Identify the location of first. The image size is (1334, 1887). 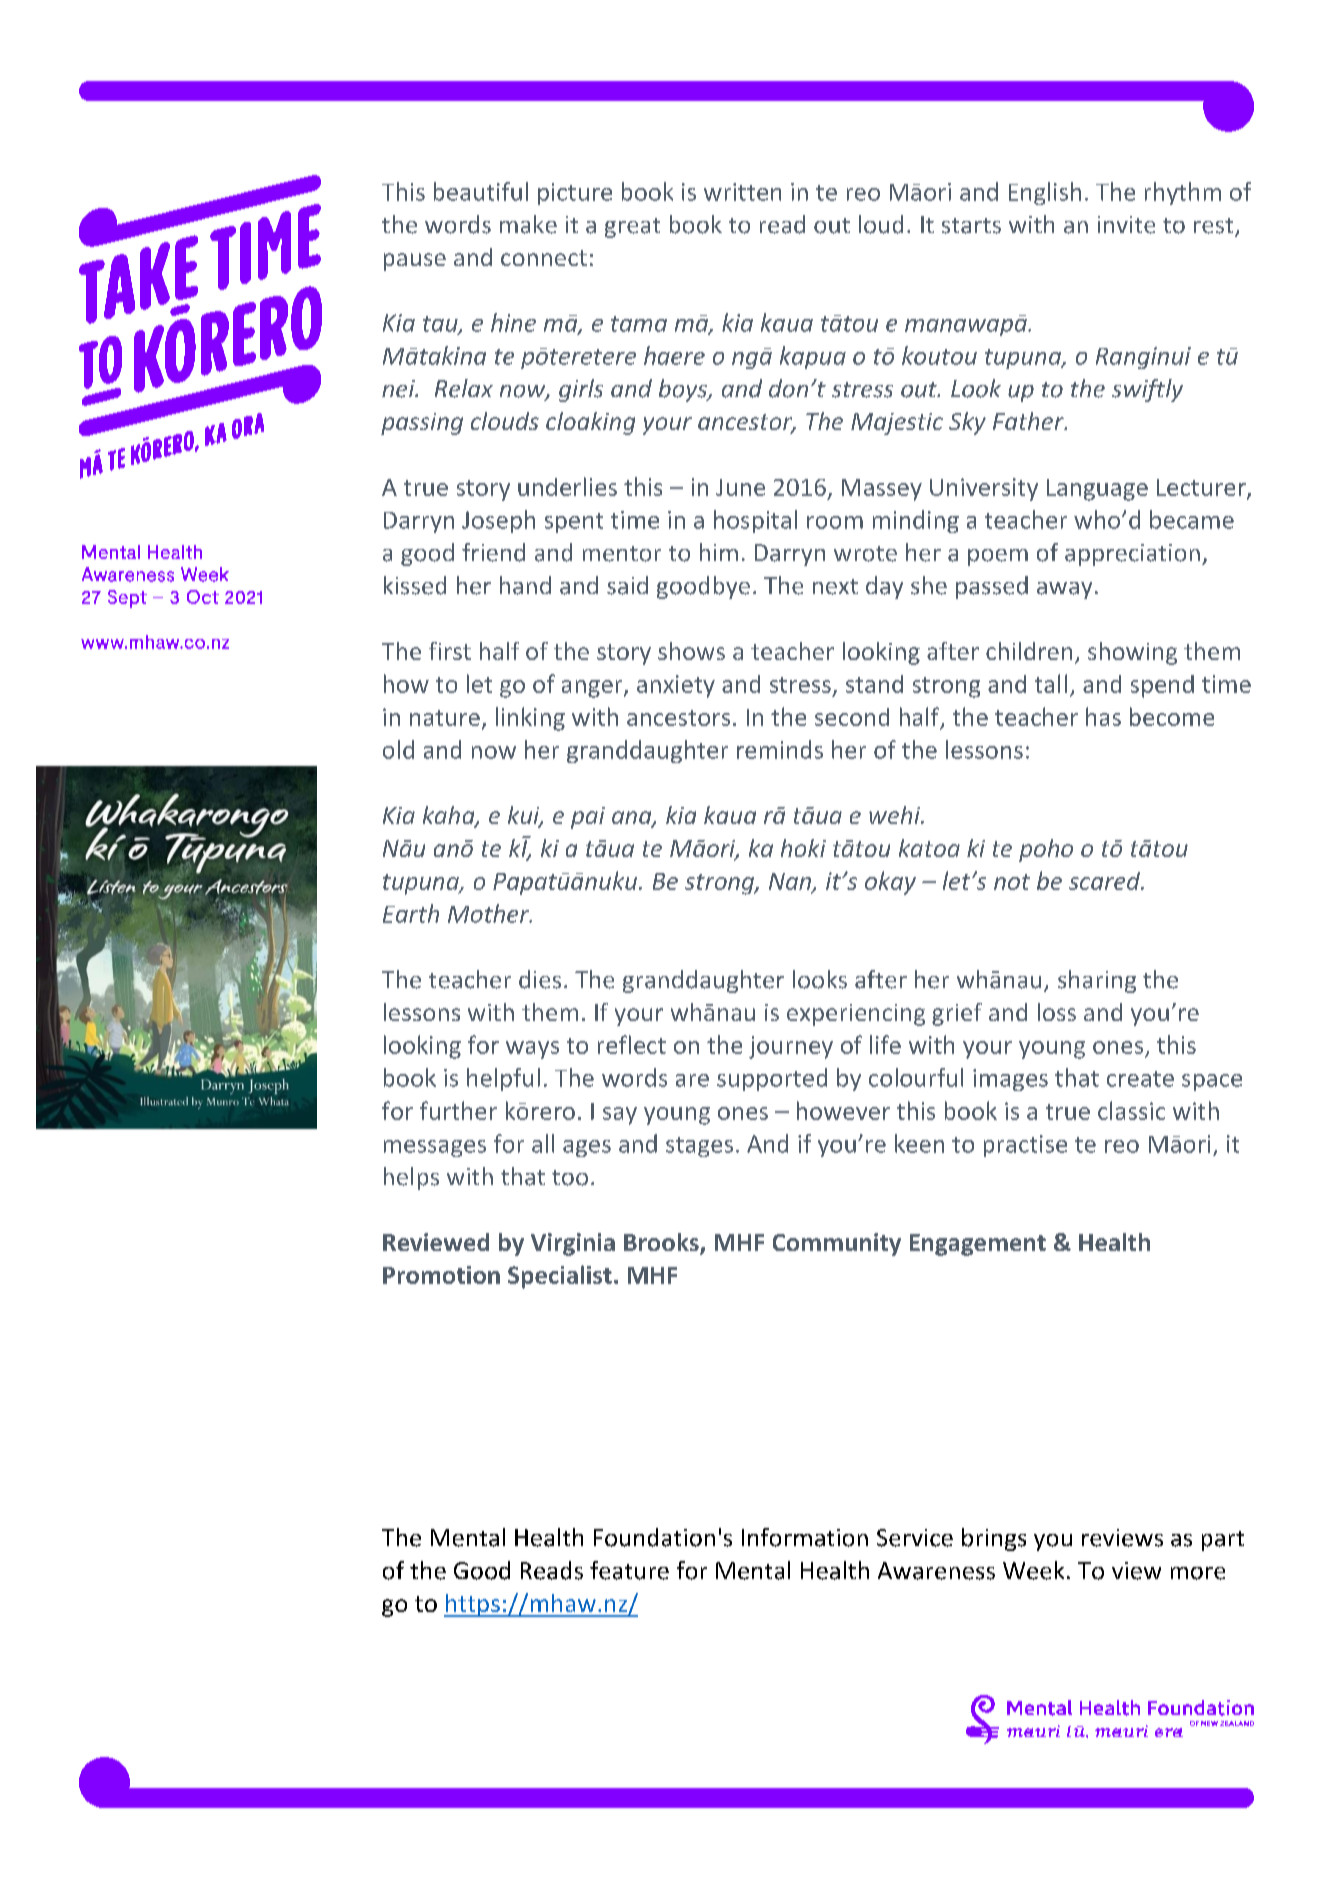
(450, 651).
